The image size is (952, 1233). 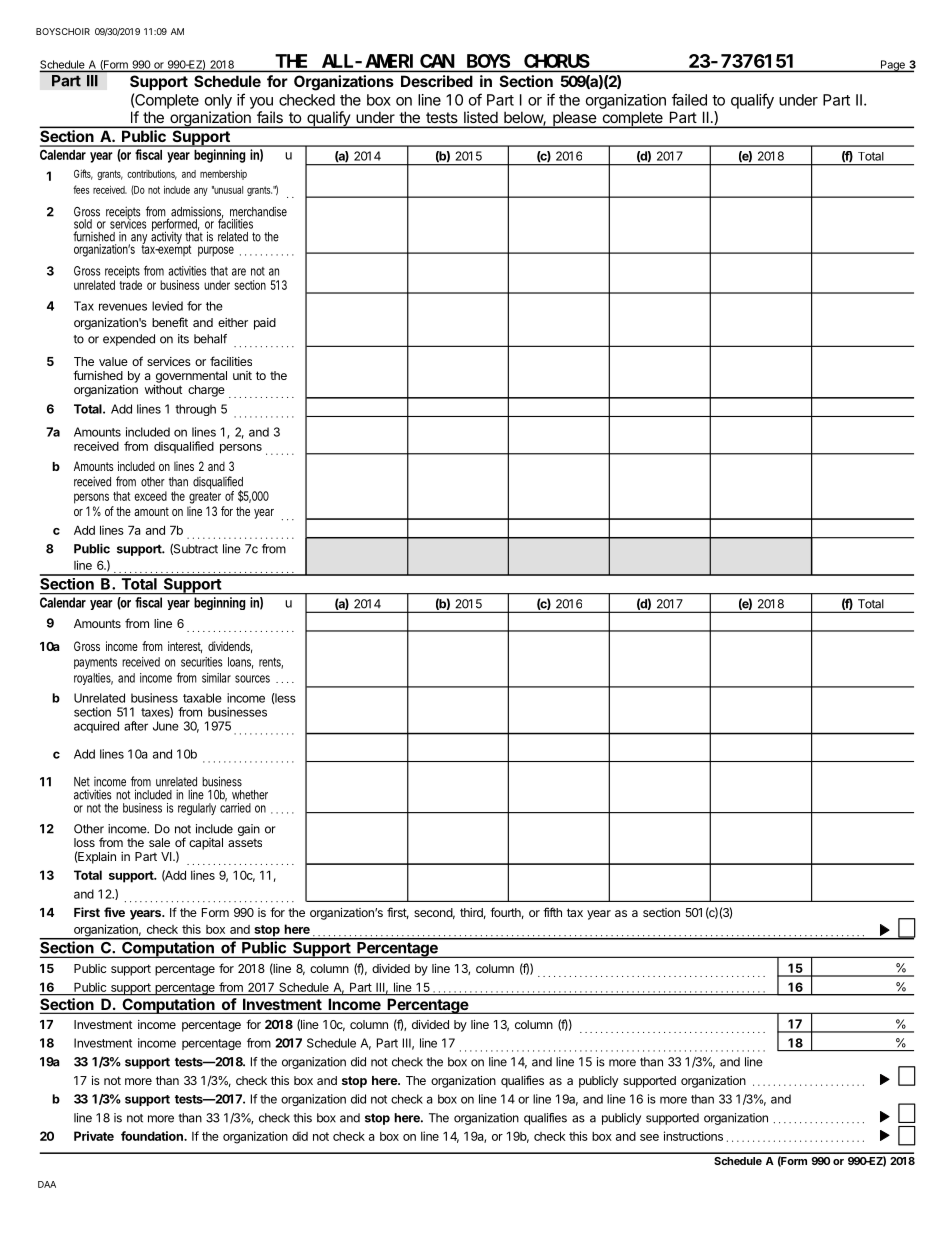 What do you see at coordinates (693, 1136) in the document?
I see `instructions` at bounding box center [693, 1136].
